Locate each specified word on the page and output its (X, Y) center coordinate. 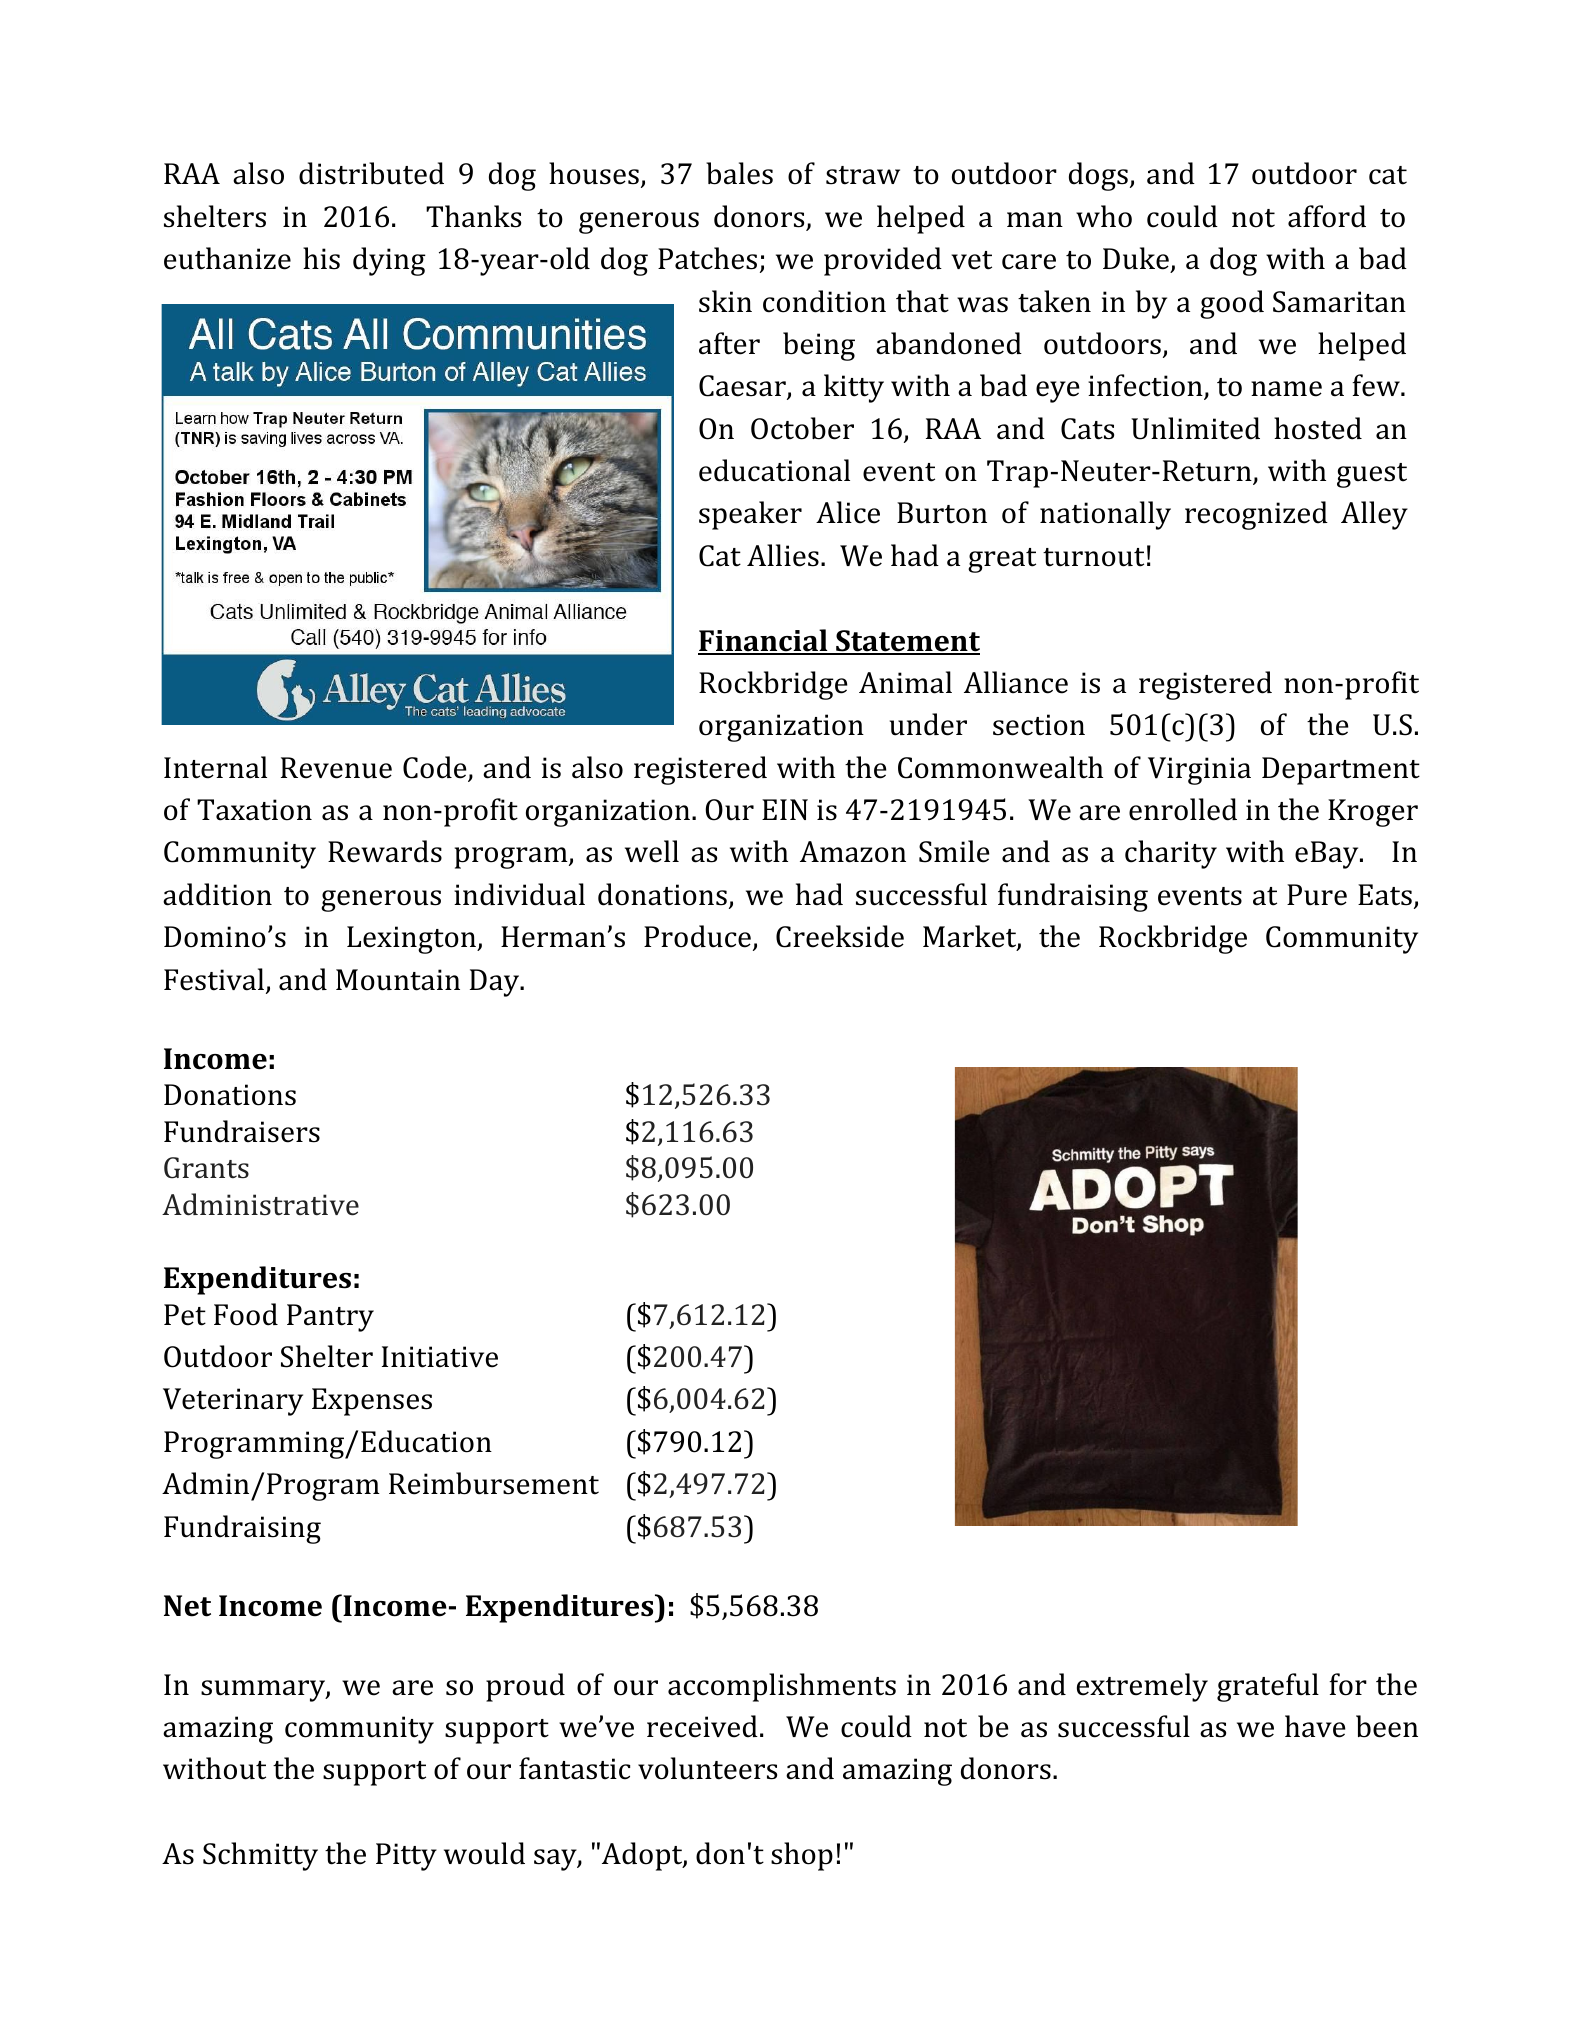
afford (1327, 216)
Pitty (406, 1857)
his (321, 258)
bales (739, 173)
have (1315, 1726)
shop (802, 1856)
